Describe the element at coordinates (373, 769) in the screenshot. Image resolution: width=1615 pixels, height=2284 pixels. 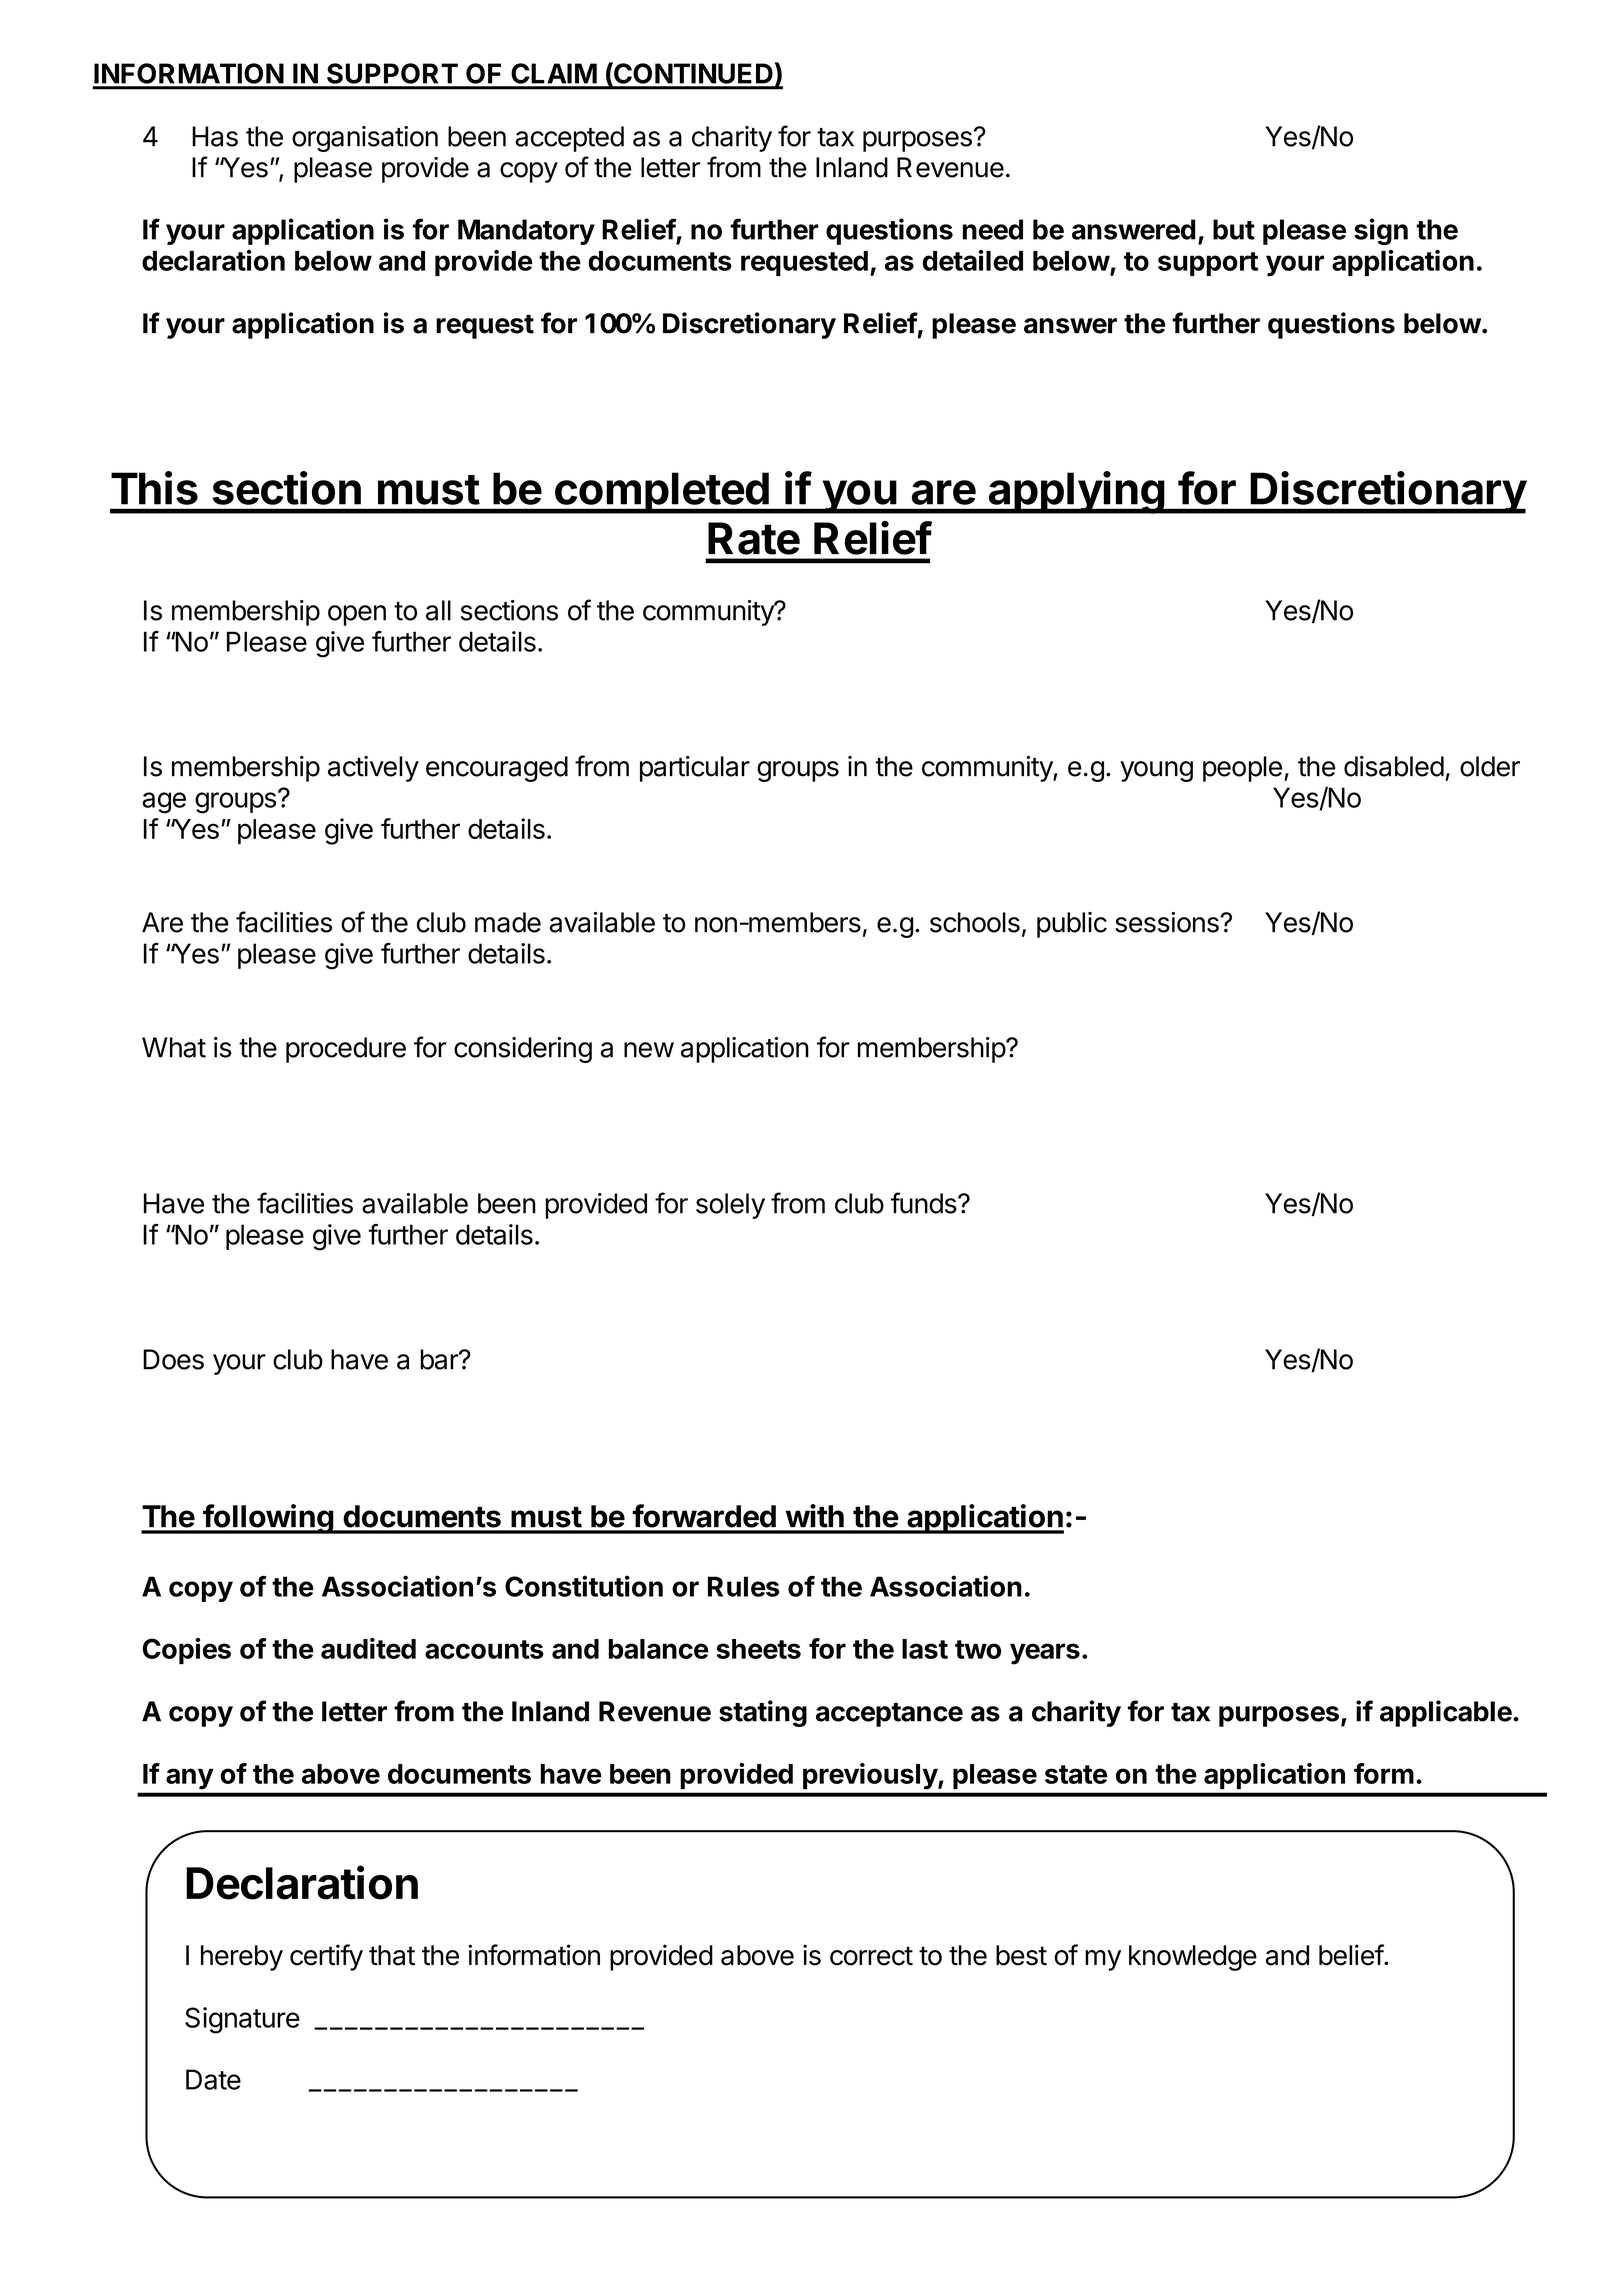
I see `actively` at that location.
